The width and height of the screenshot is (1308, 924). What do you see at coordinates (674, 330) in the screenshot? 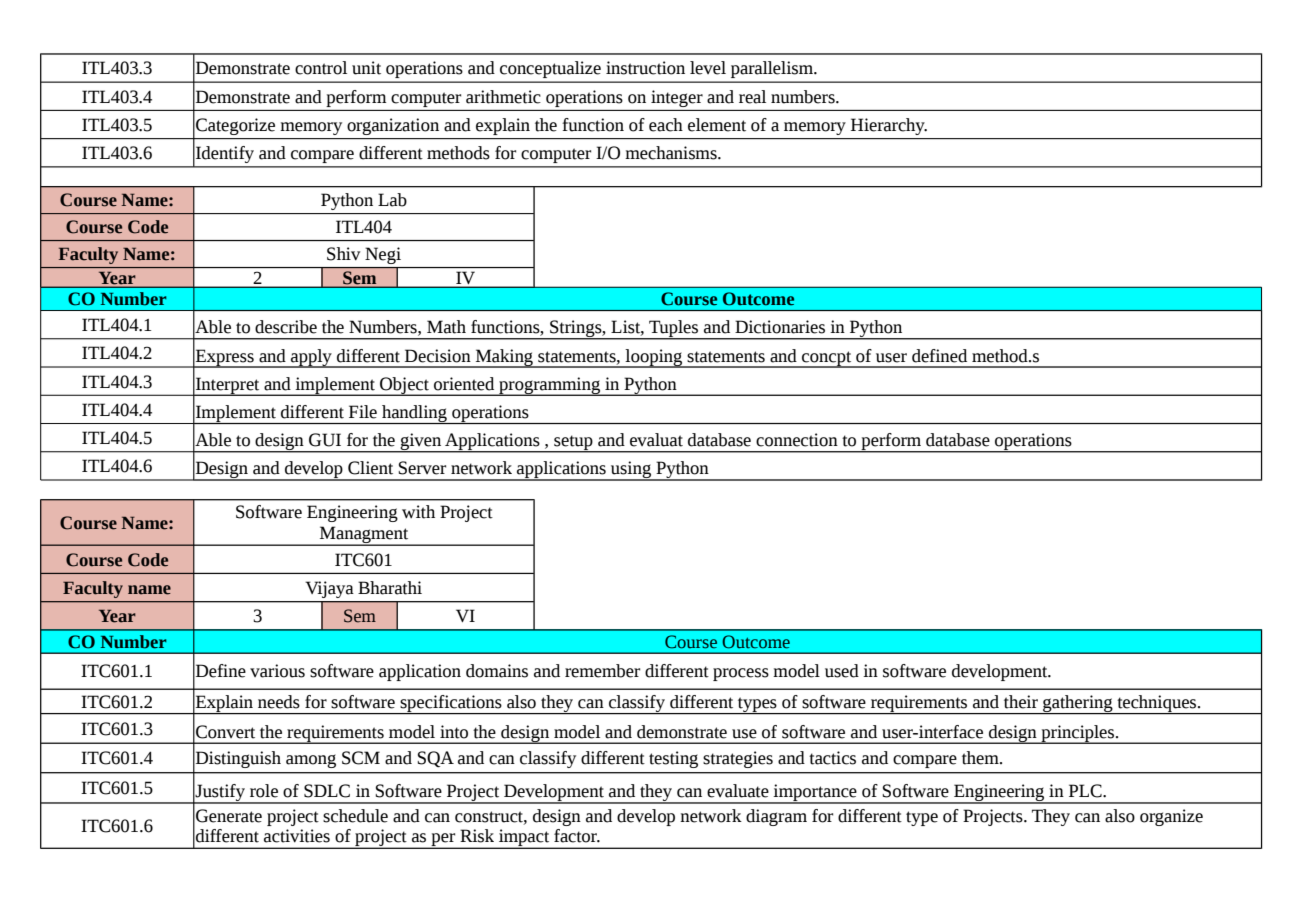
I see `Tuples` at bounding box center [674, 330].
